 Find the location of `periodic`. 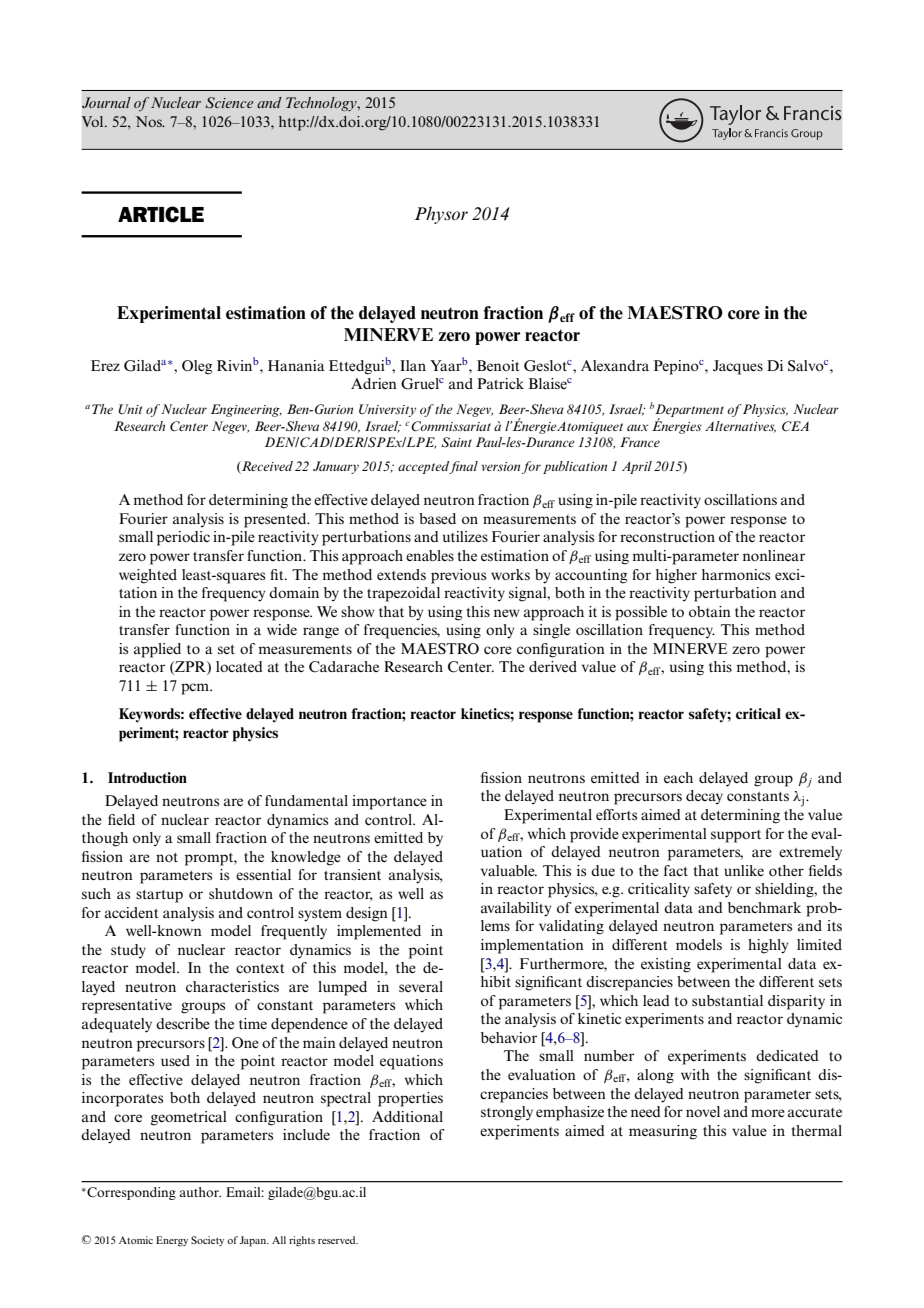

periodic is located at coordinates (183, 538).
